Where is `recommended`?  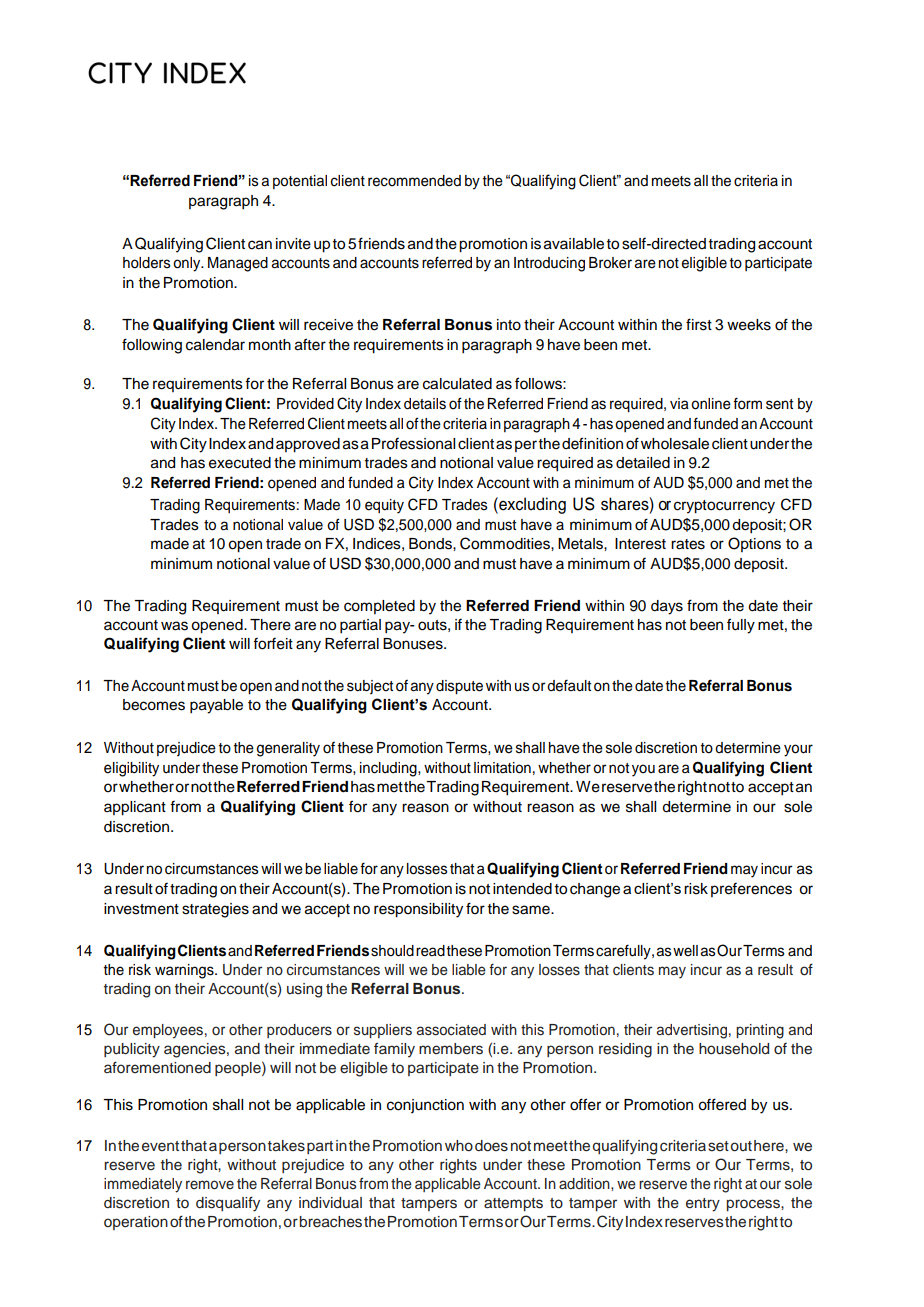 recommended is located at coordinates (414, 181).
